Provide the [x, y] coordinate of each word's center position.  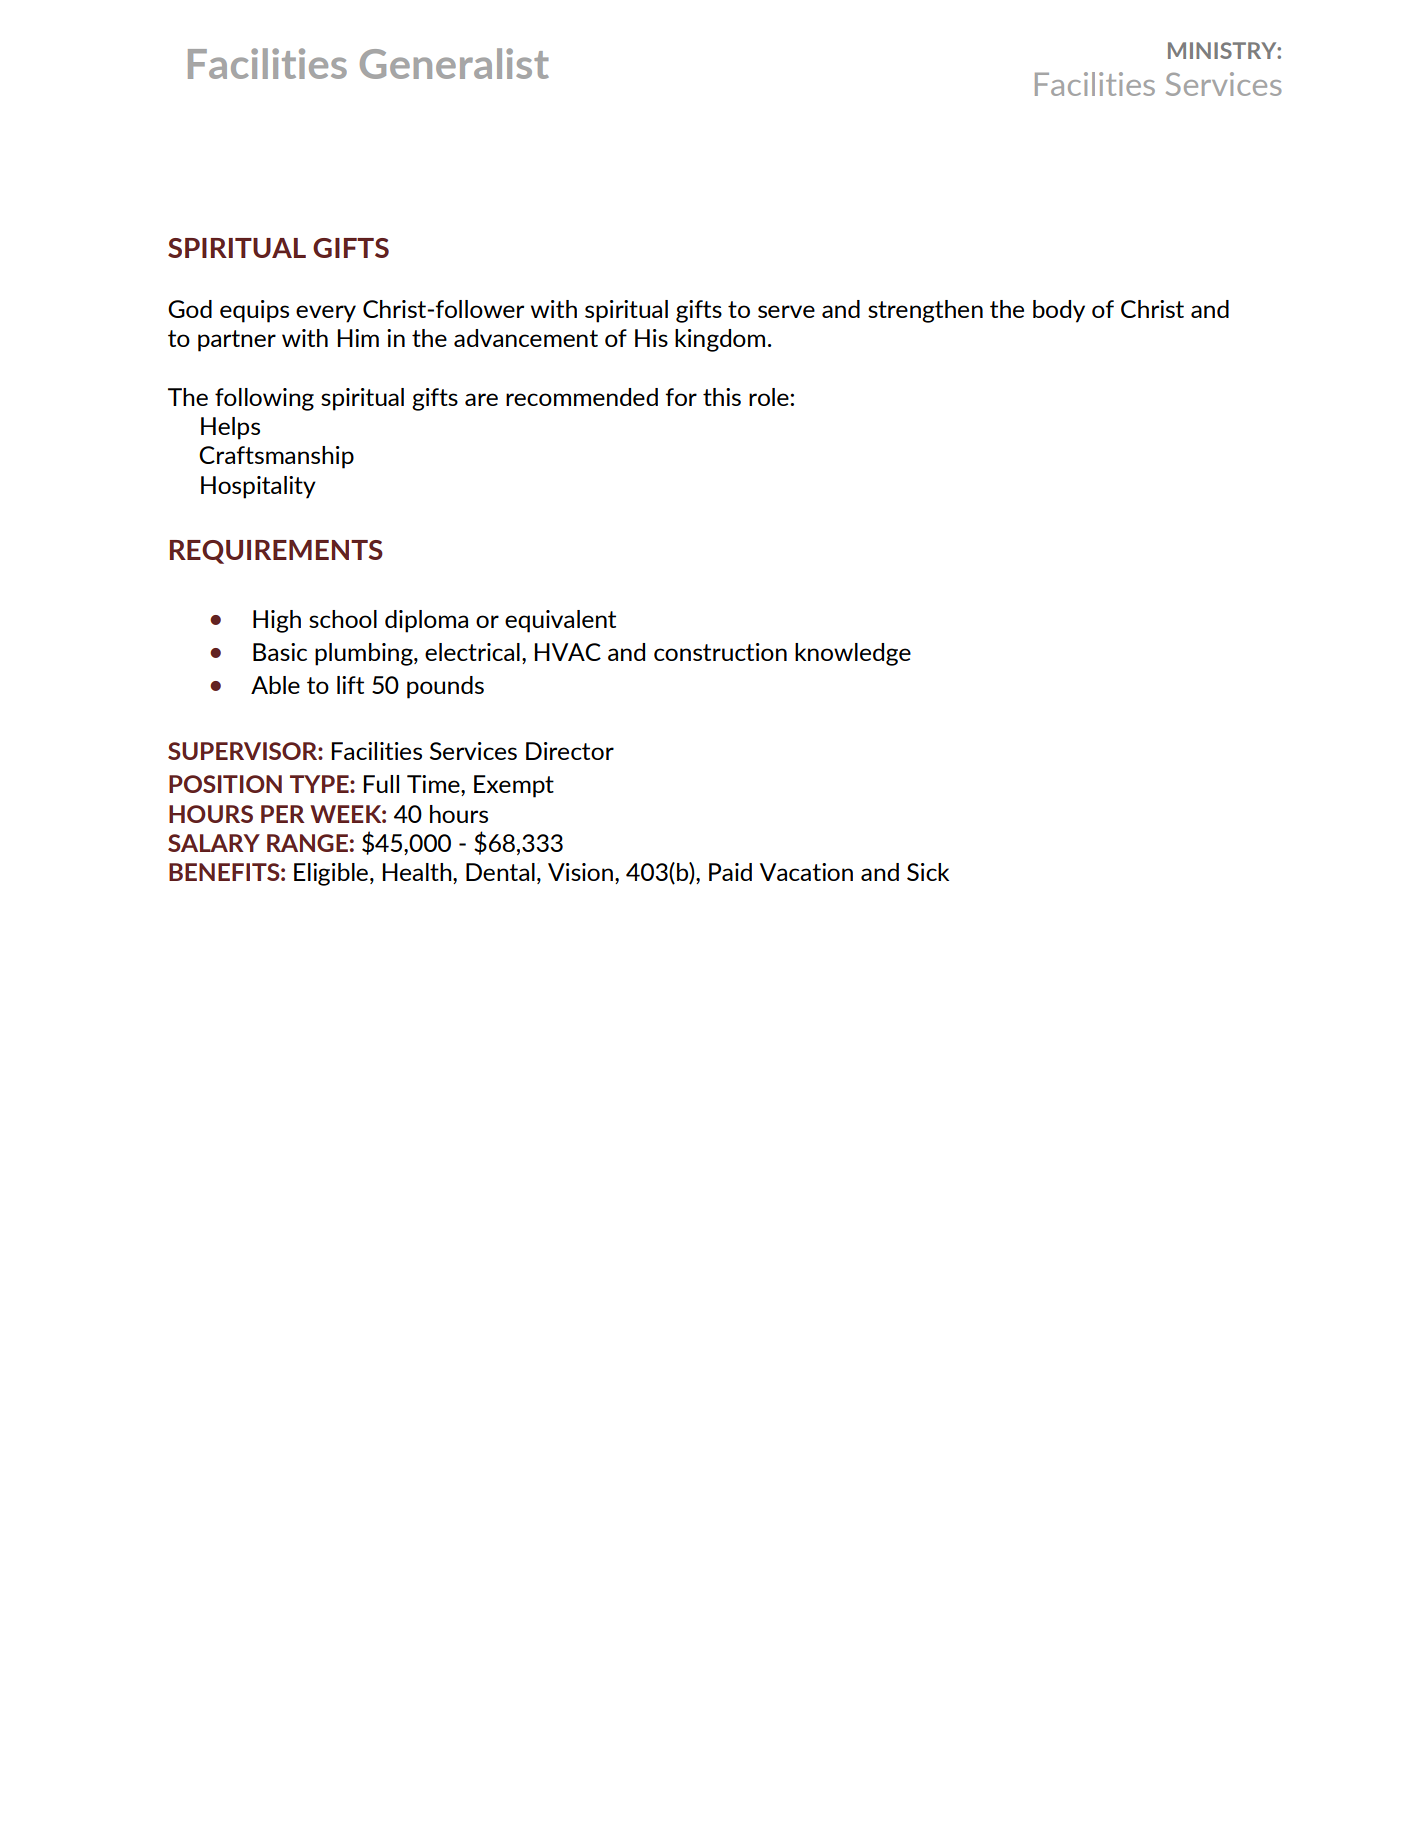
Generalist [454, 63]
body [1059, 311]
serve [786, 311]
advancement [526, 338]
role [770, 397]
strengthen [925, 311]
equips [254, 311]
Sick [928, 872]
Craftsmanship [276, 457]
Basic [280, 652]
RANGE [307, 843]
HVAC [567, 652]
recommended [582, 397]
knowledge [853, 654]
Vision [580, 872]
